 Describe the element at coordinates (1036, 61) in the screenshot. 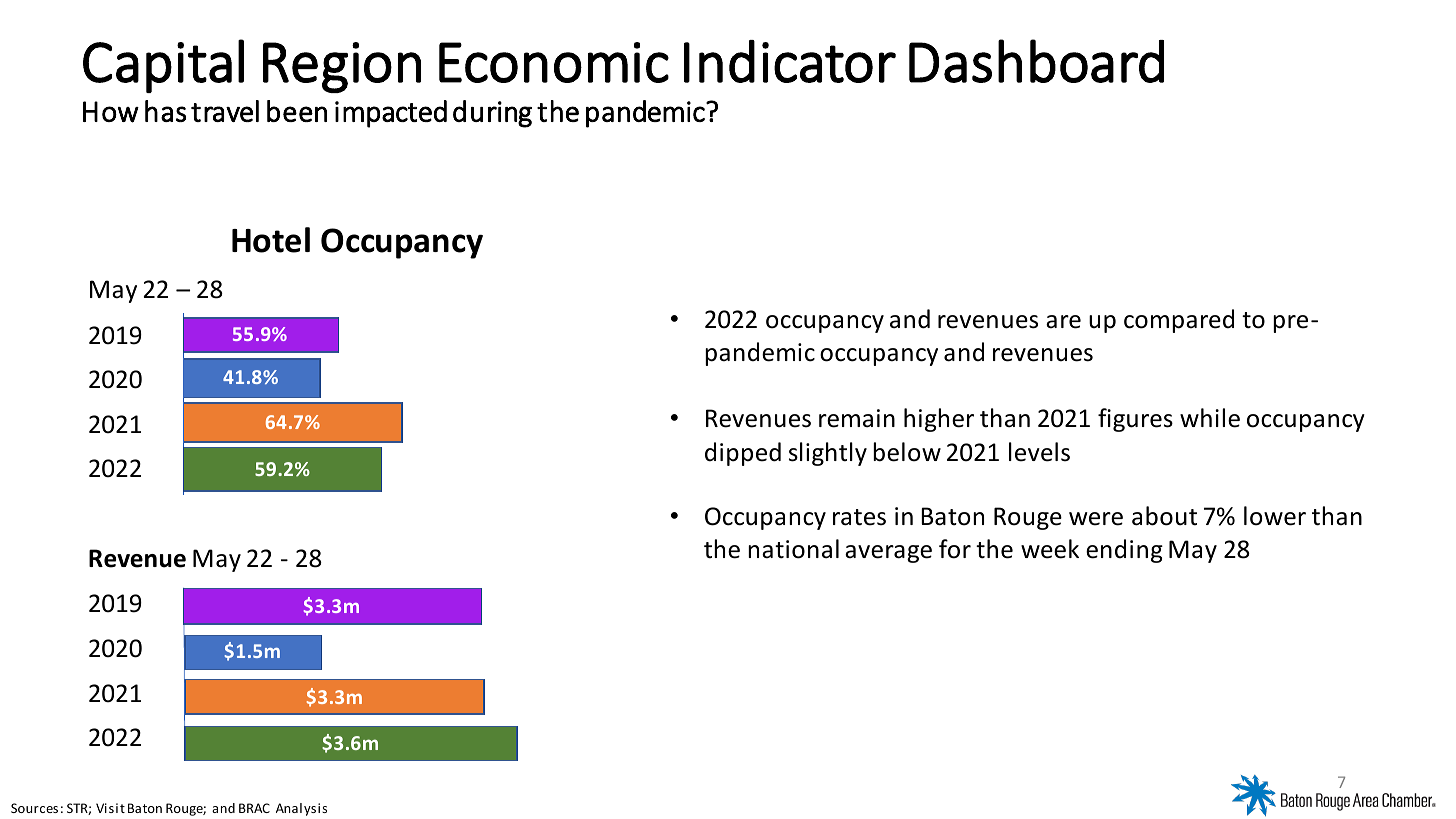

I see `Dashboard` at that location.
